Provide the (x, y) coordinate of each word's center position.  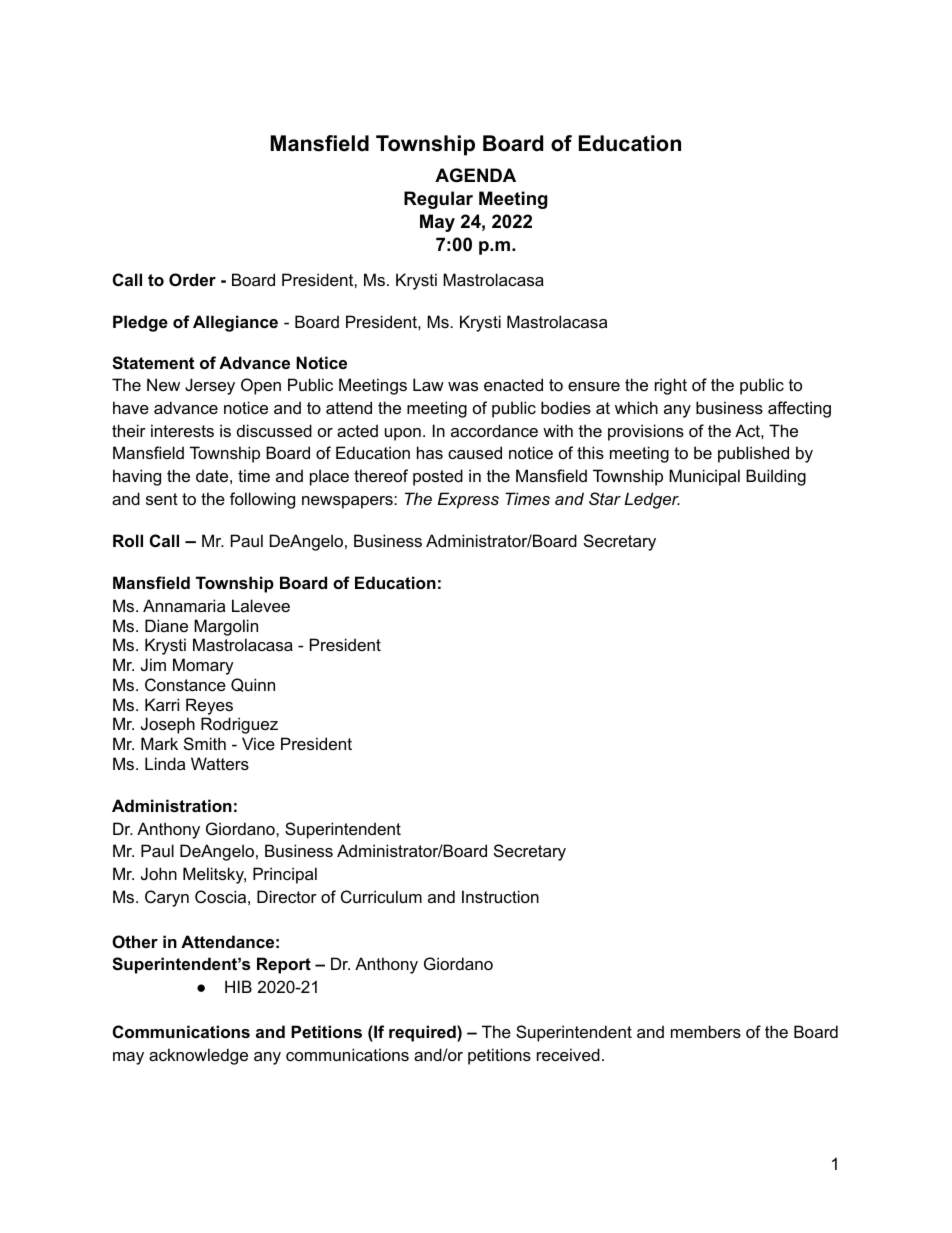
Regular (438, 200)
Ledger (652, 500)
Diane (166, 625)
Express (468, 500)
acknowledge (198, 1056)
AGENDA (475, 175)
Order (192, 279)
